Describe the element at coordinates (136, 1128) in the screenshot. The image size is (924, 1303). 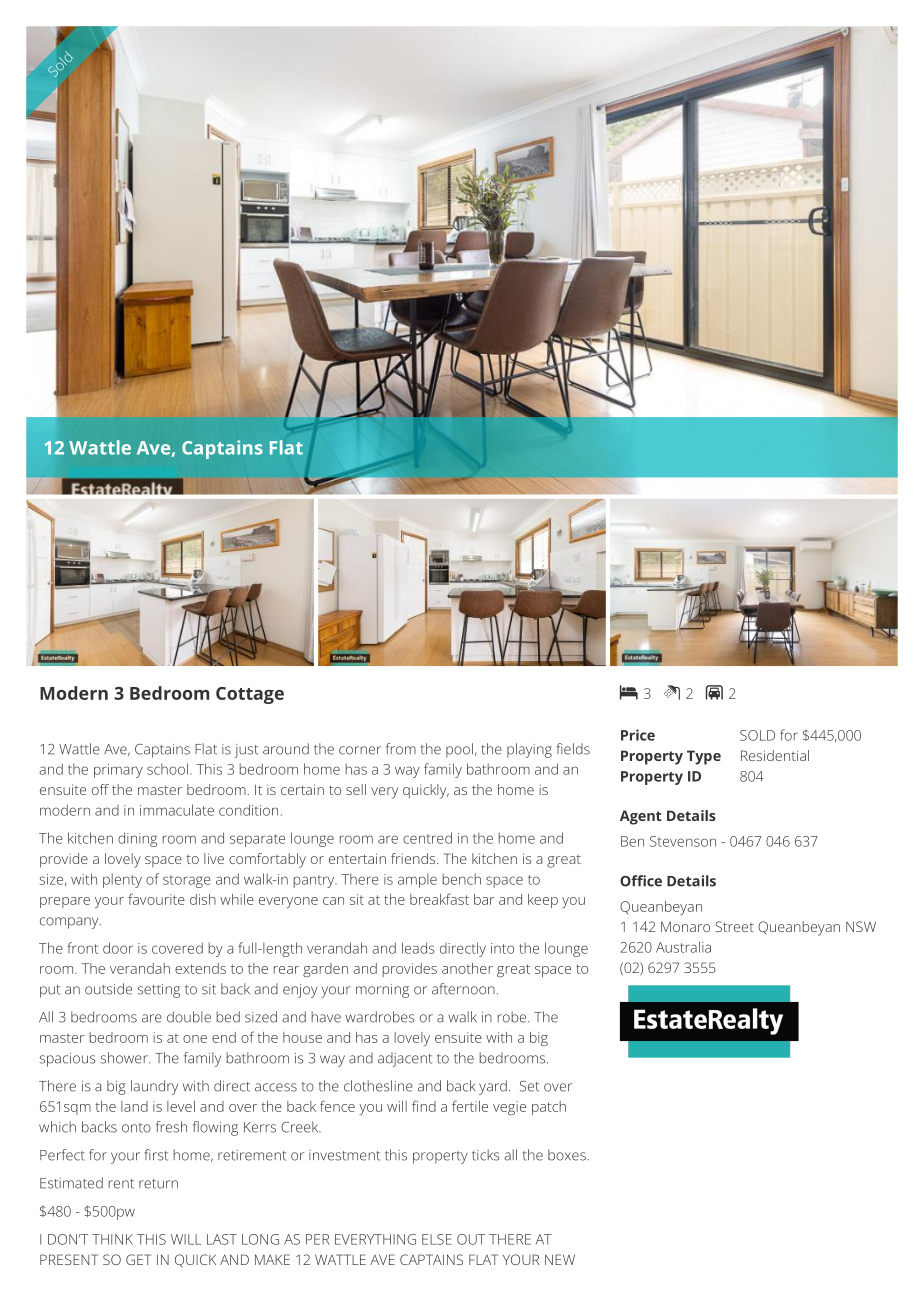
I see `onto` at that location.
